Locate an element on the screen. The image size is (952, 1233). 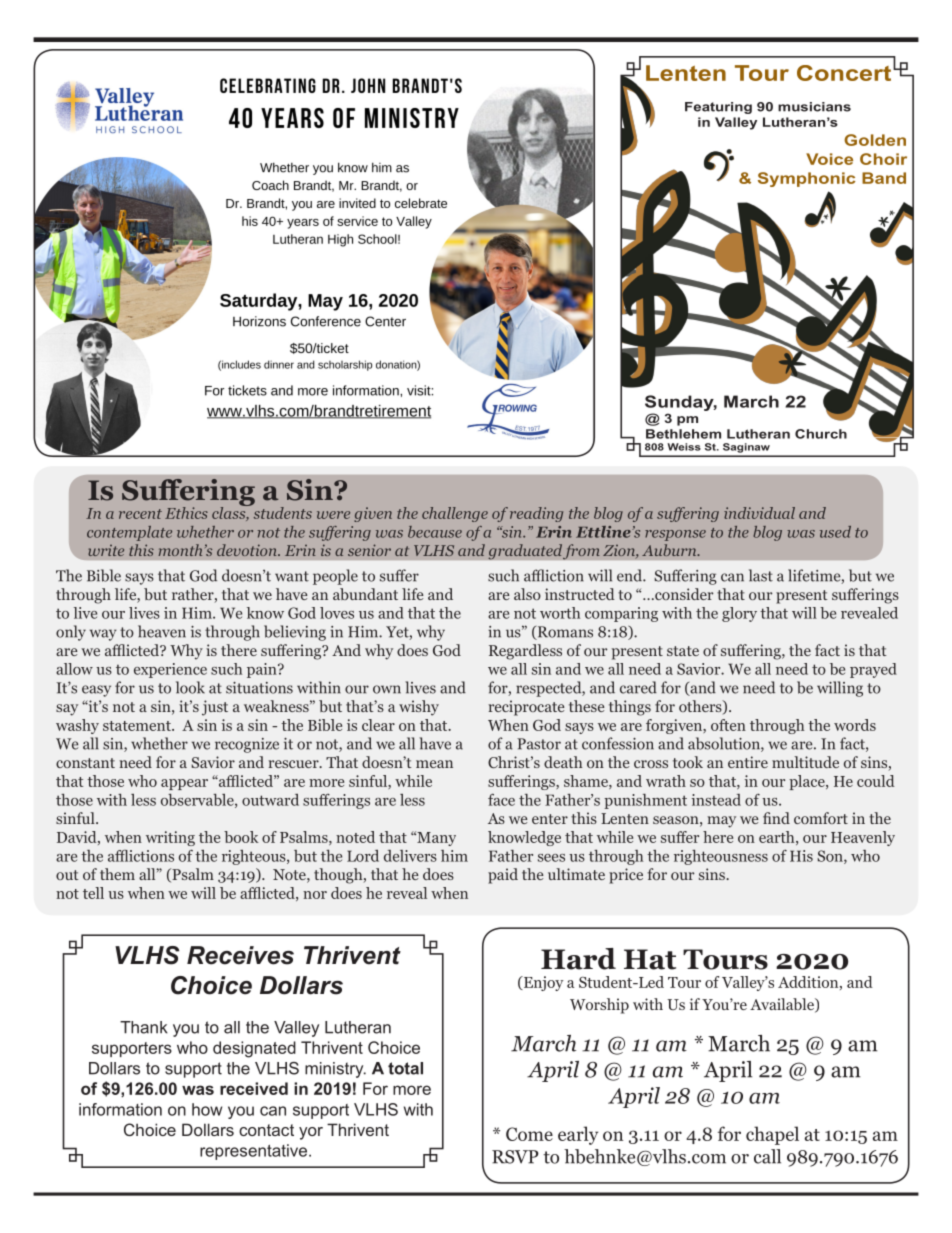
call is located at coordinates (767, 1156).
